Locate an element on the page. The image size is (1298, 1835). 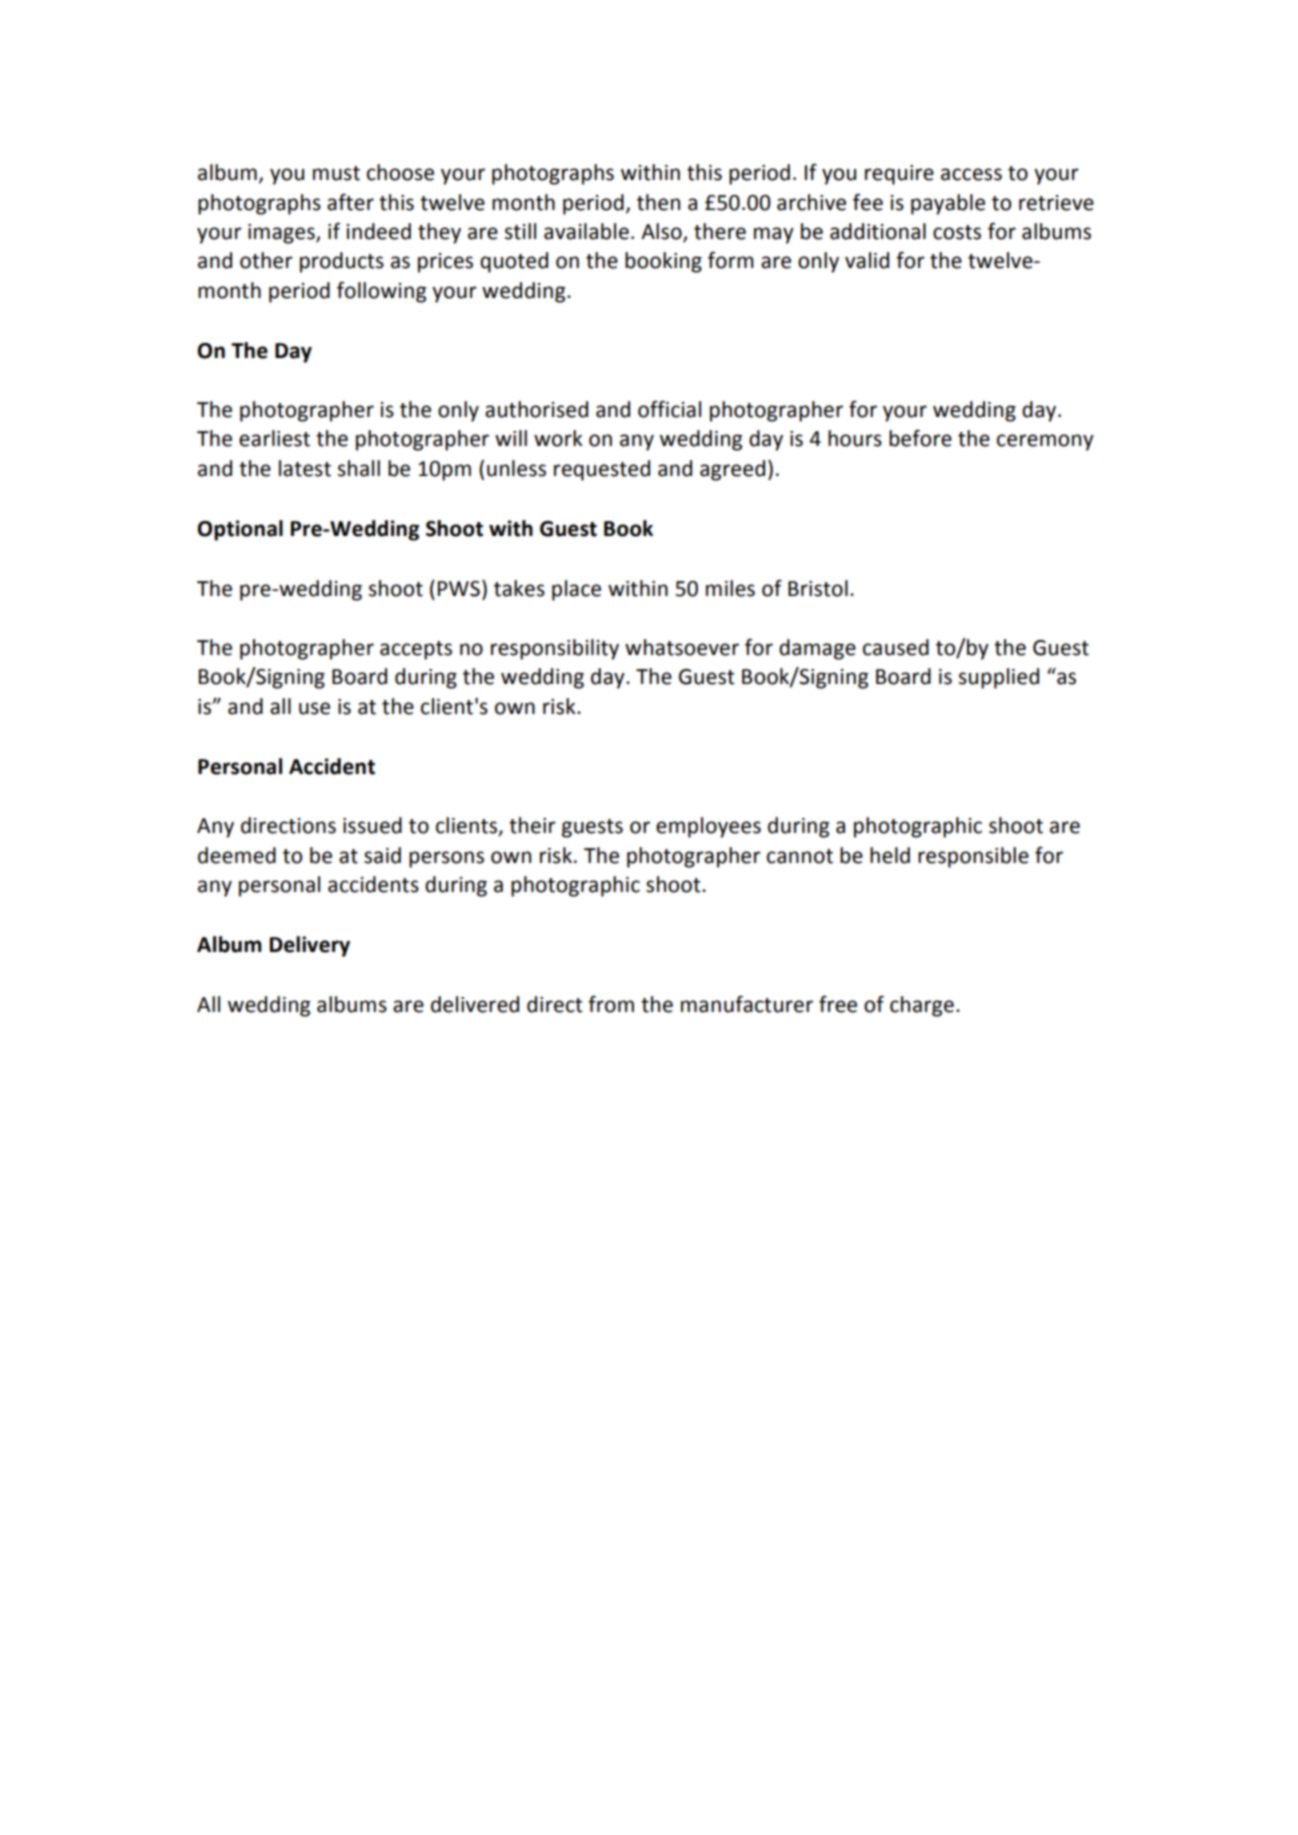
from is located at coordinates (611, 1004).
